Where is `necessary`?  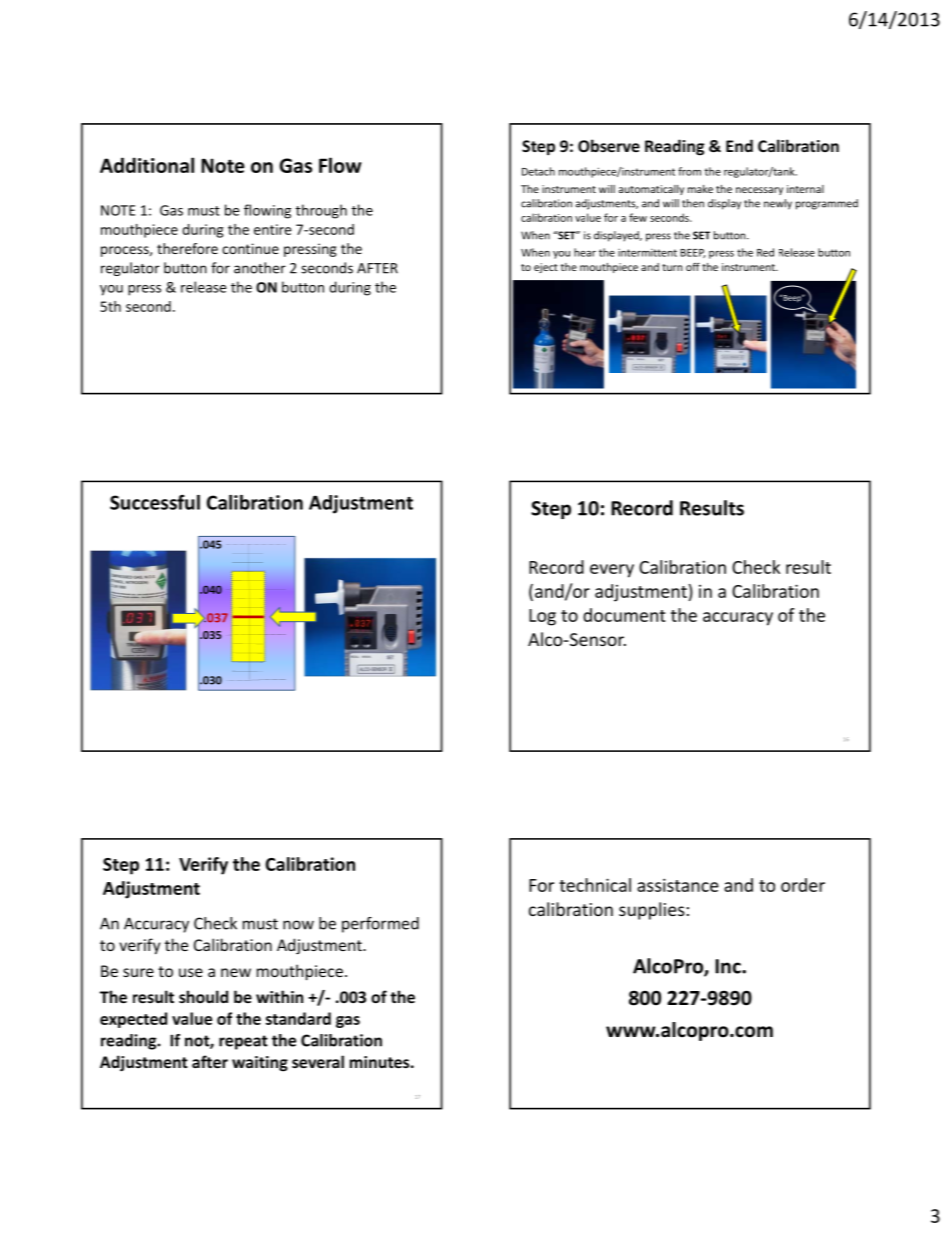 necessary is located at coordinates (759, 191).
